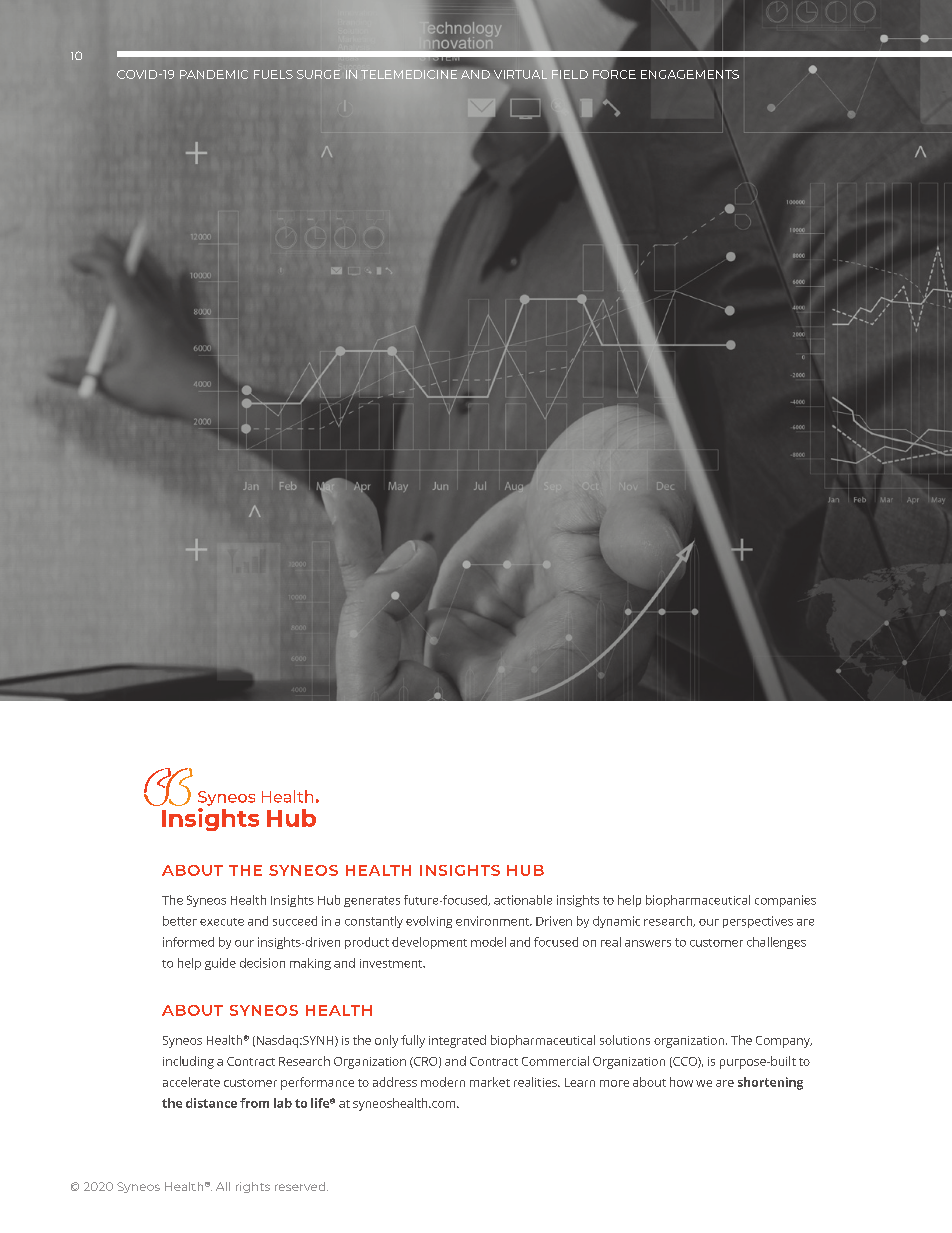  I want to click on execute, so click(222, 922).
